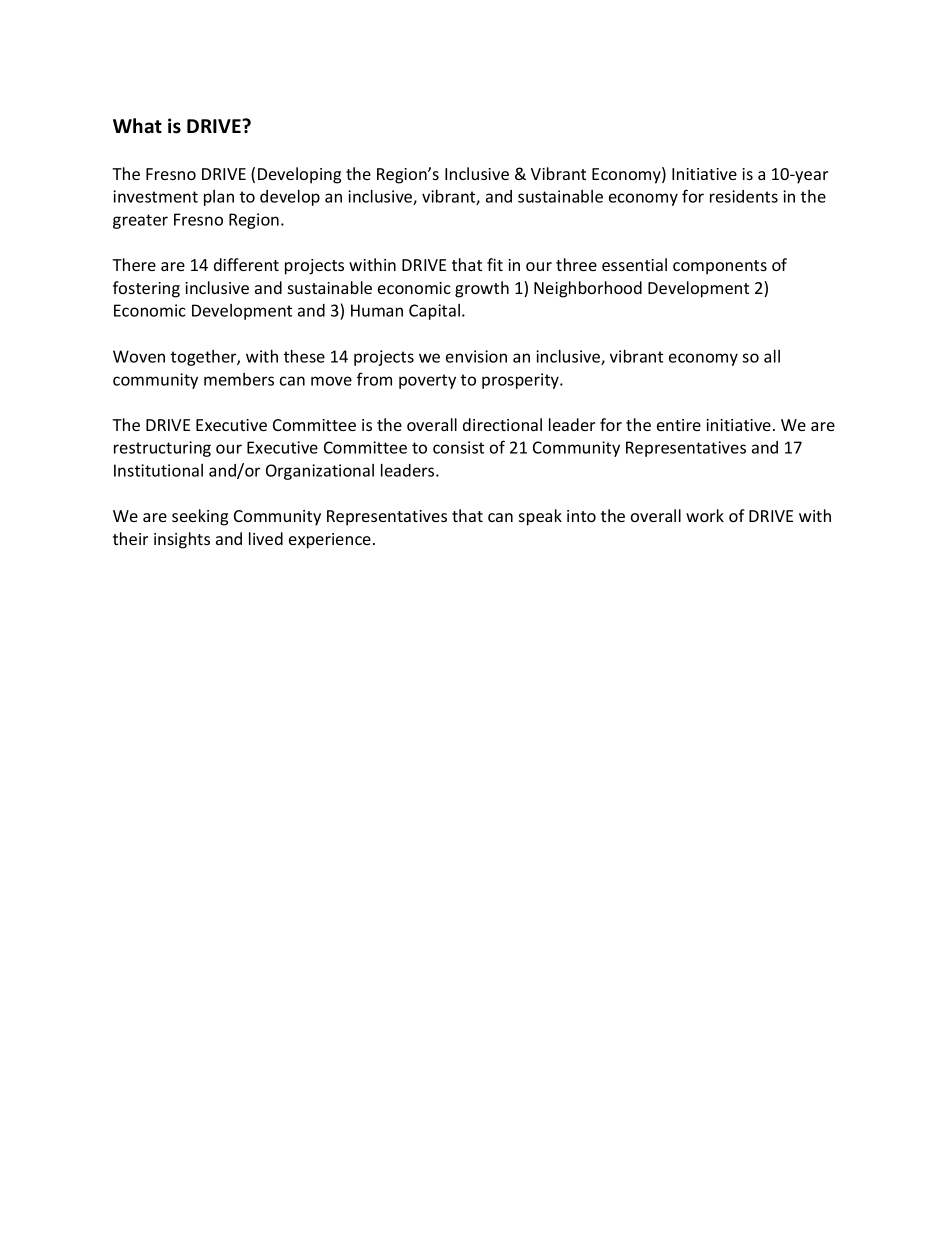  Describe the element at coordinates (588, 289) in the screenshot. I see `Neighborhood` at that location.
